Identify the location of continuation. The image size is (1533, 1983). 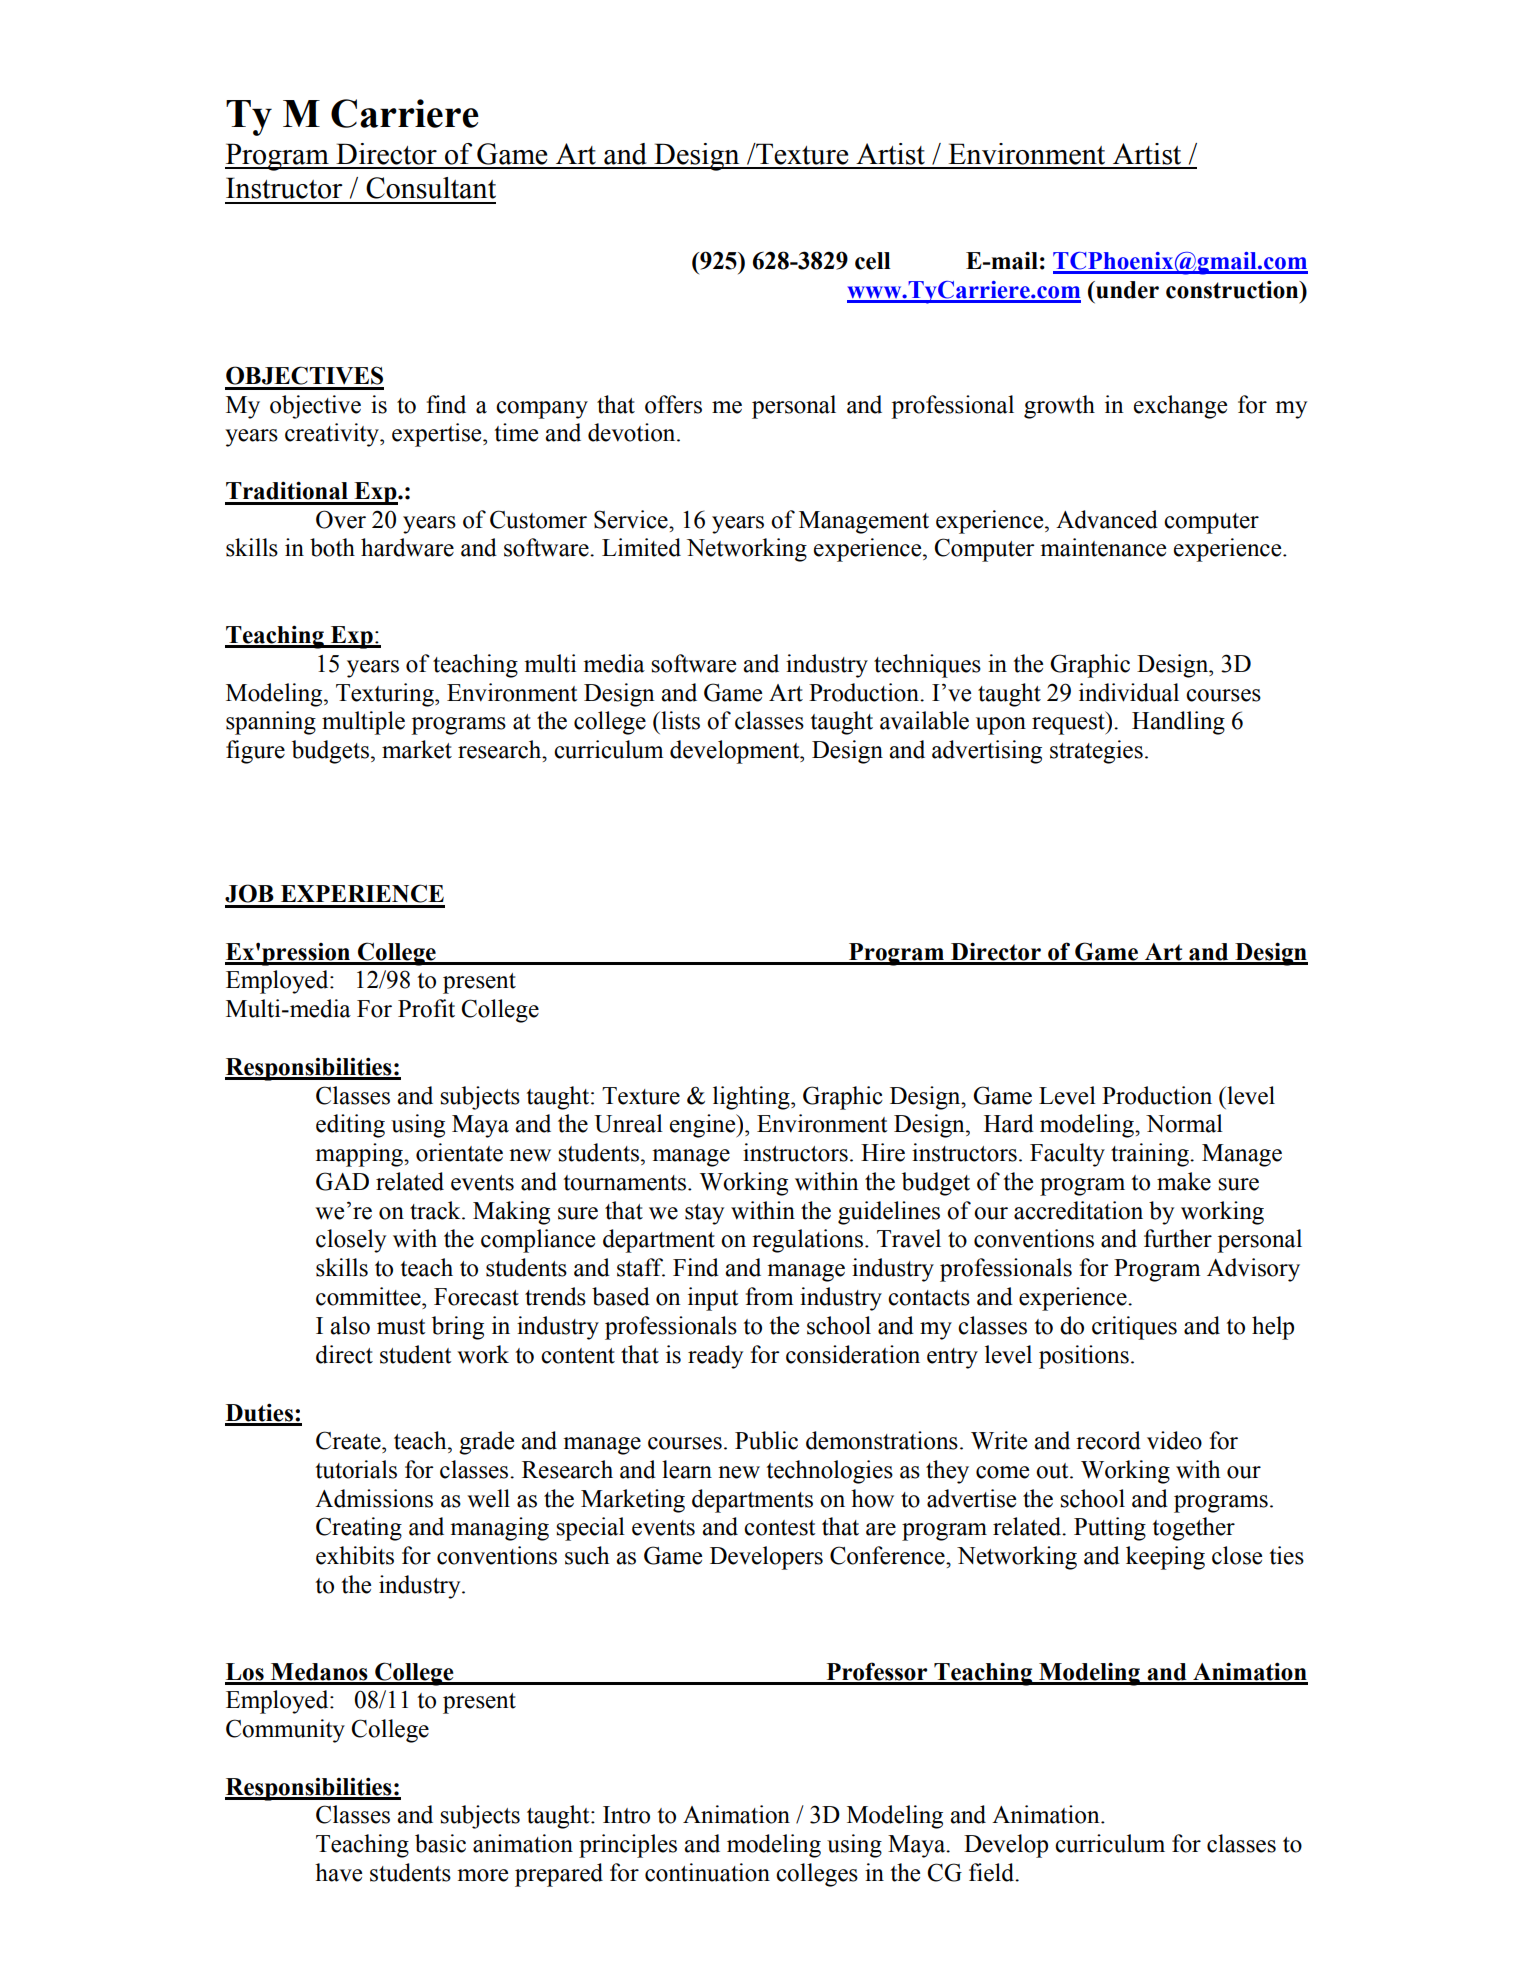
(707, 1872).
